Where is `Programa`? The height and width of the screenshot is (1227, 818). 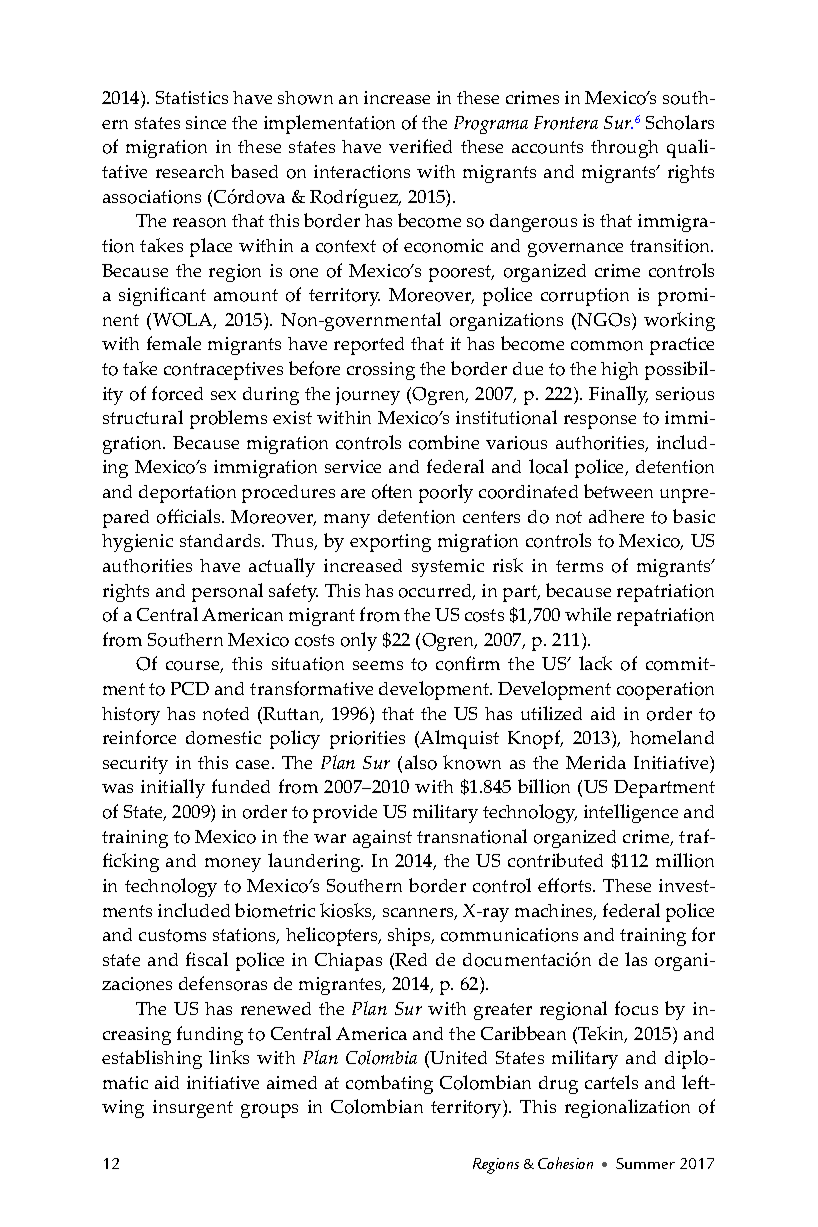 Programa is located at coordinates (491, 125).
